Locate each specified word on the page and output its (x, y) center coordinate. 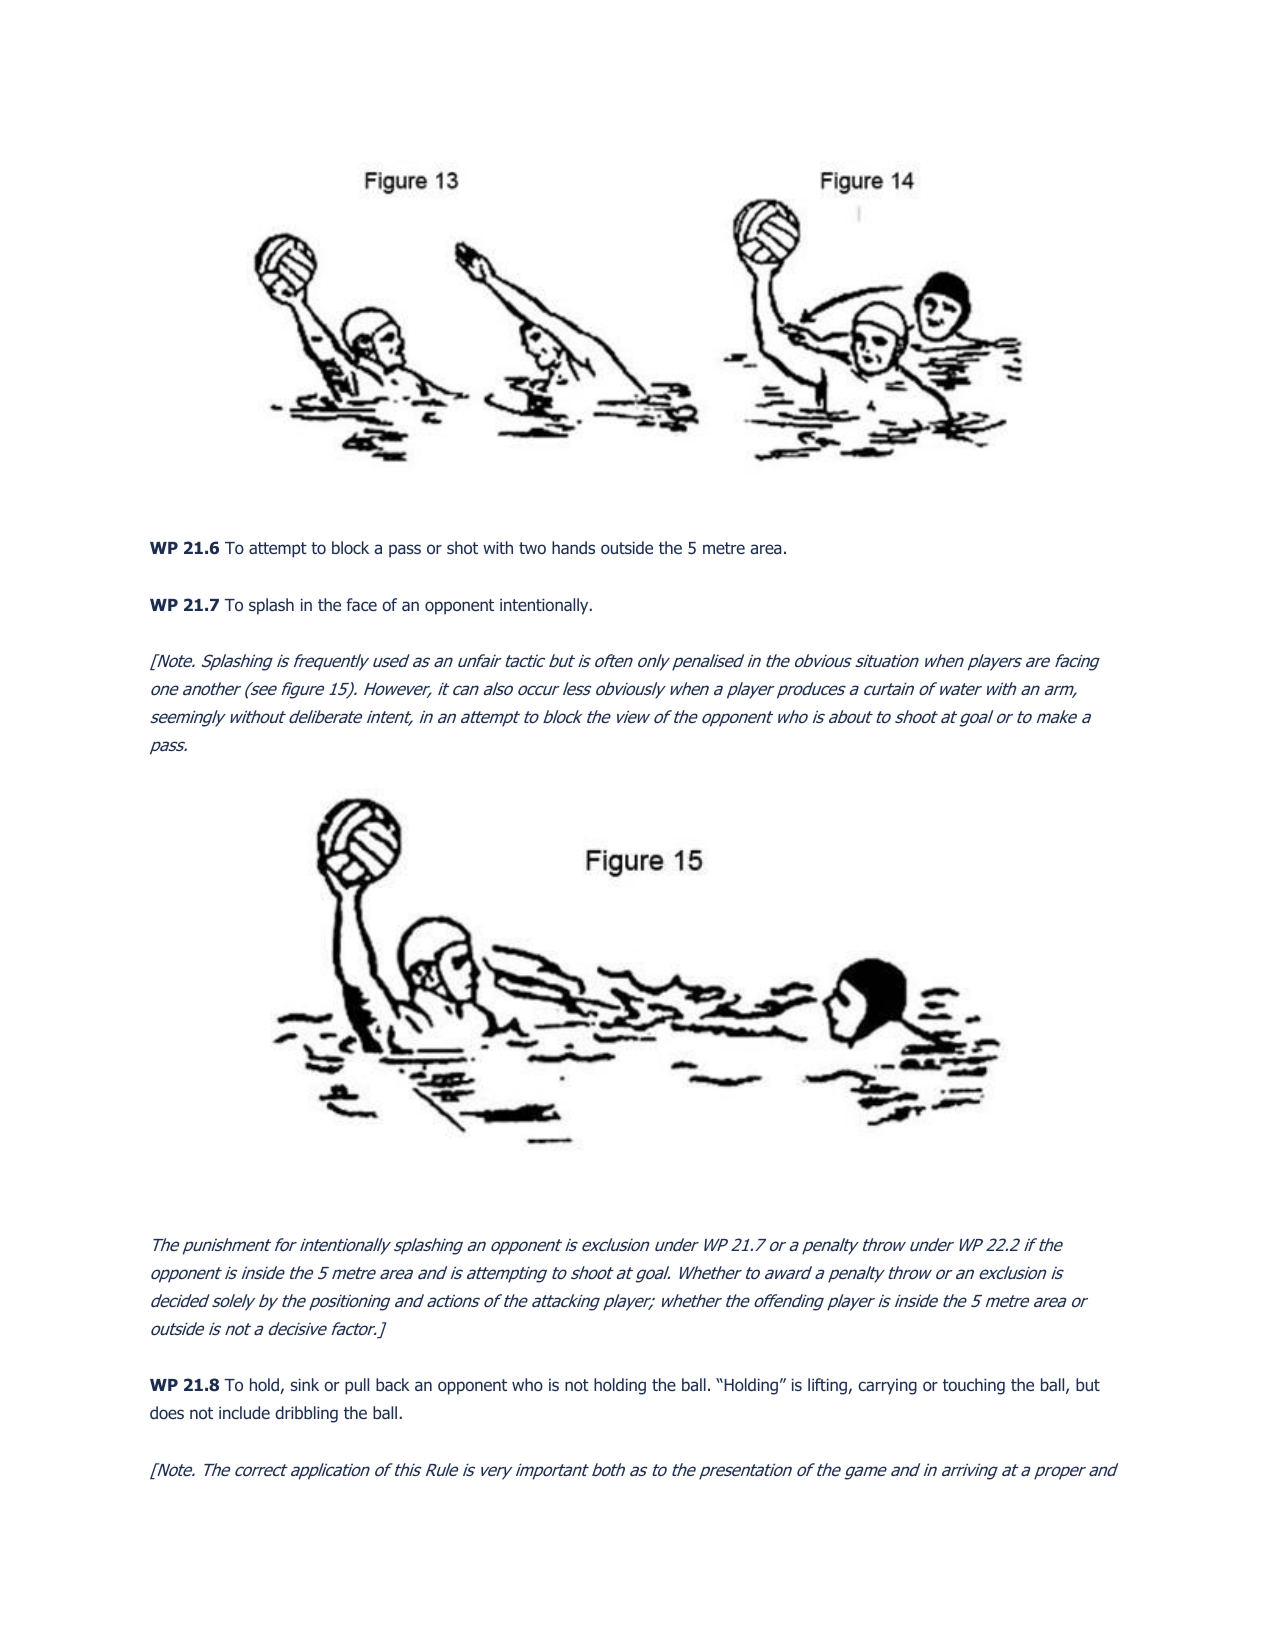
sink (305, 1384)
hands (573, 547)
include (244, 1412)
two (532, 548)
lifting (828, 1386)
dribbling (306, 1414)
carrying (887, 1387)
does (167, 1412)
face (361, 604)
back (393, 1384)
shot (462, 547)
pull (357, 1386)
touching (974, 1386)
